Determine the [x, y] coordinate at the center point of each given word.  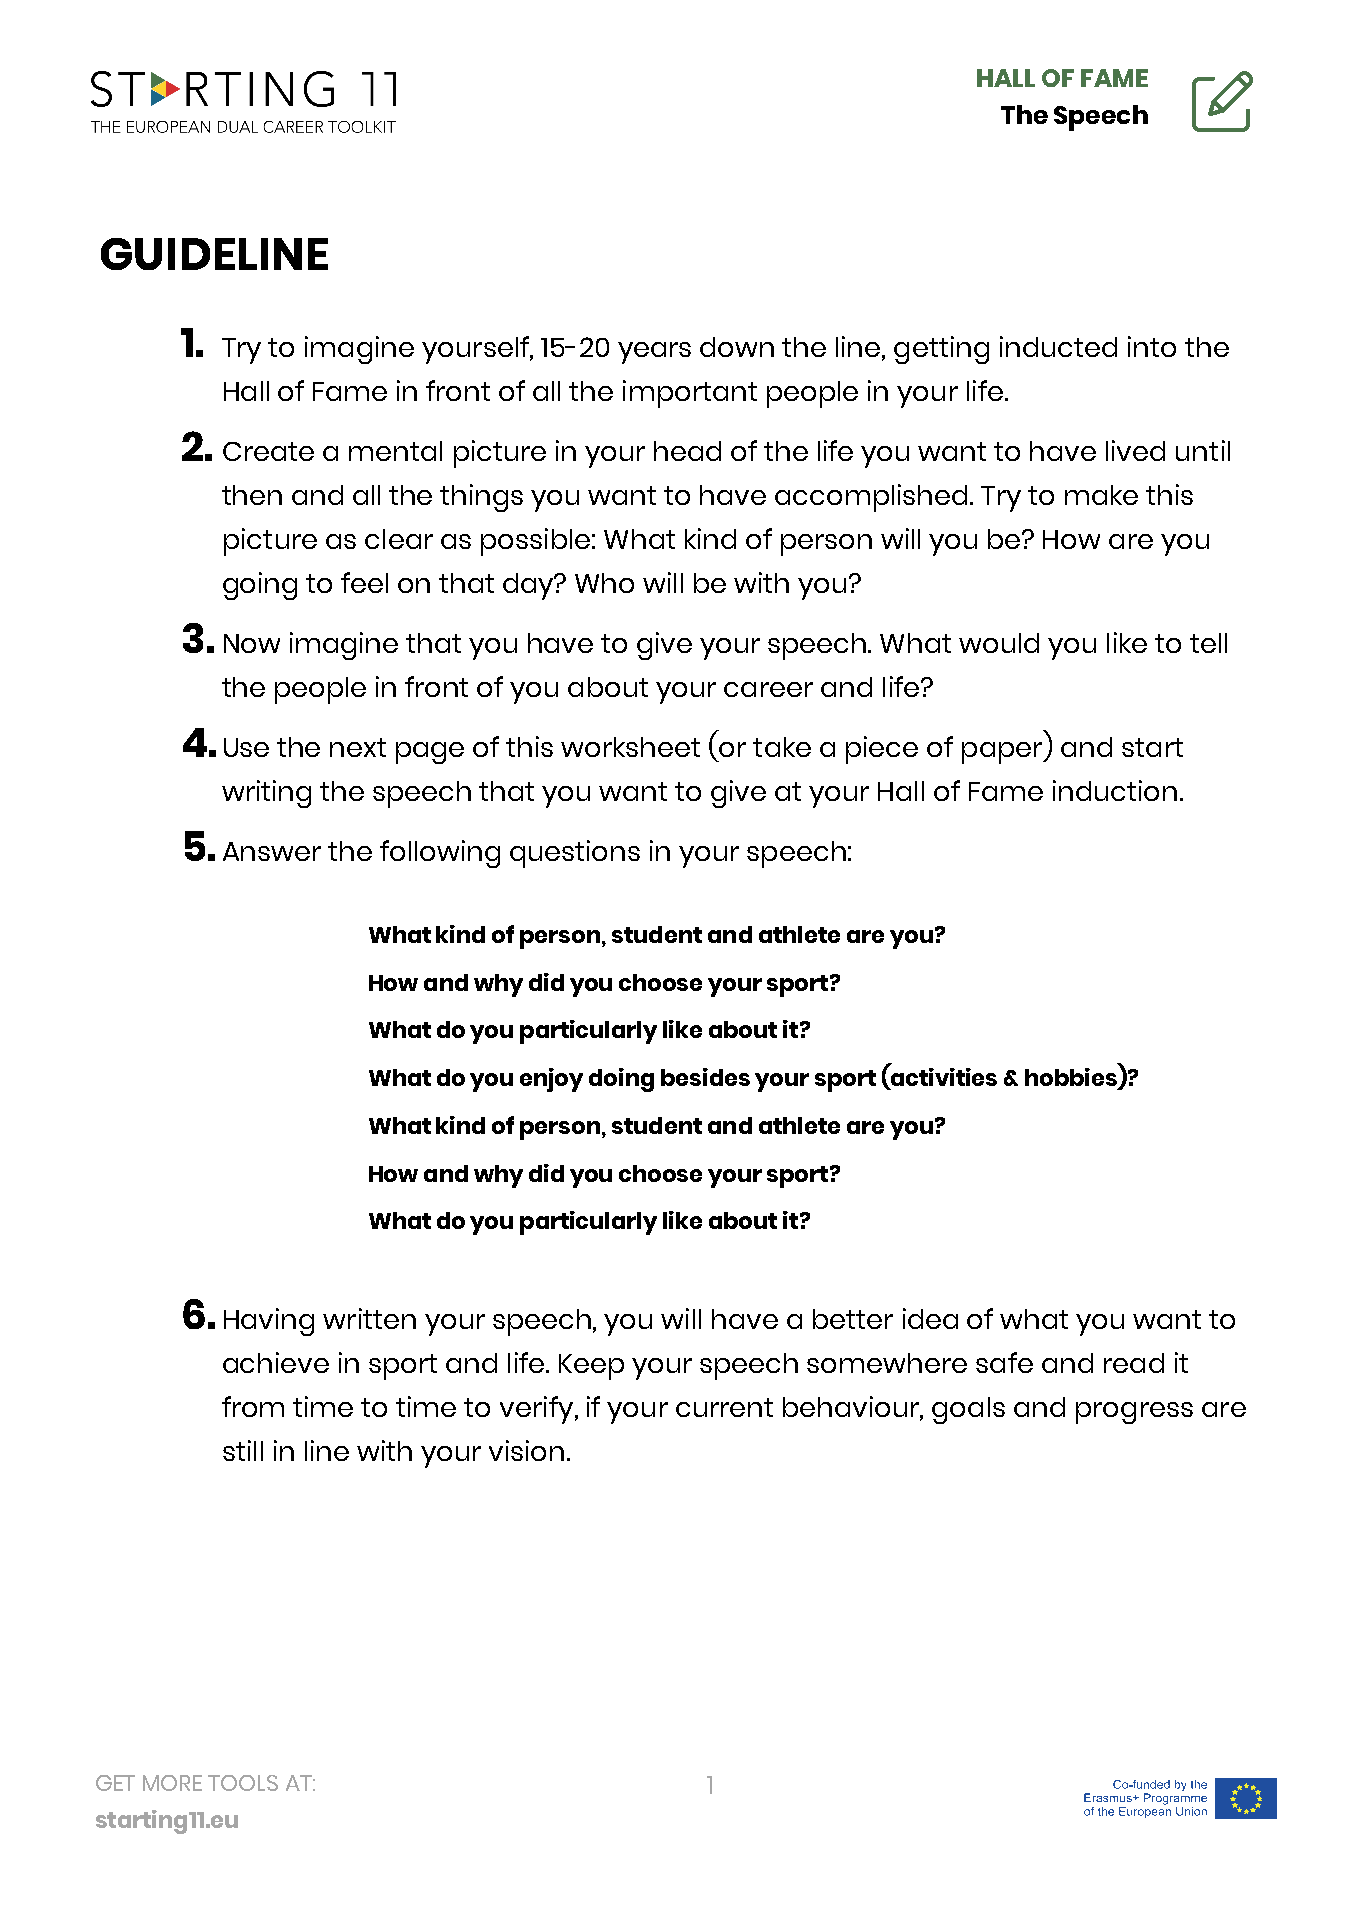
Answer [272, 851]
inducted [1058, 346]
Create [268, 451]
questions [575, 854]
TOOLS [243, 1783]
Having [269, 1322]
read [1134, 1363]
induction [1115, 790]
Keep [591, 1367]
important [690, 394]
